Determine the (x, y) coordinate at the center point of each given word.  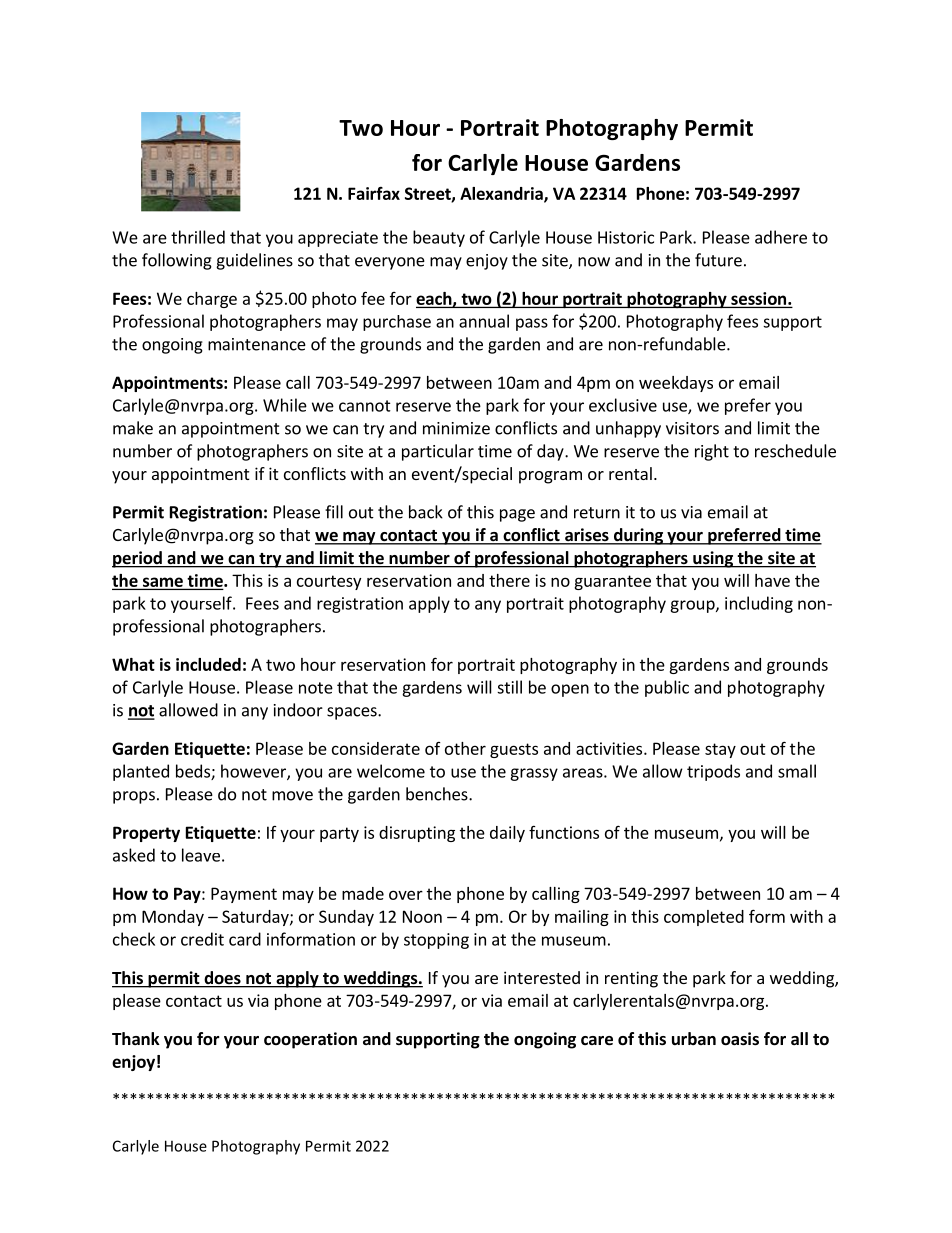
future (718, 260)
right (712, 452)
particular (438, 452)
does (222, 979)
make (133, 428)
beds (194, 772)
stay (720, 750)
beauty (439, 238)
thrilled (198, 237)
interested (542, 977)
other (465, 748)
